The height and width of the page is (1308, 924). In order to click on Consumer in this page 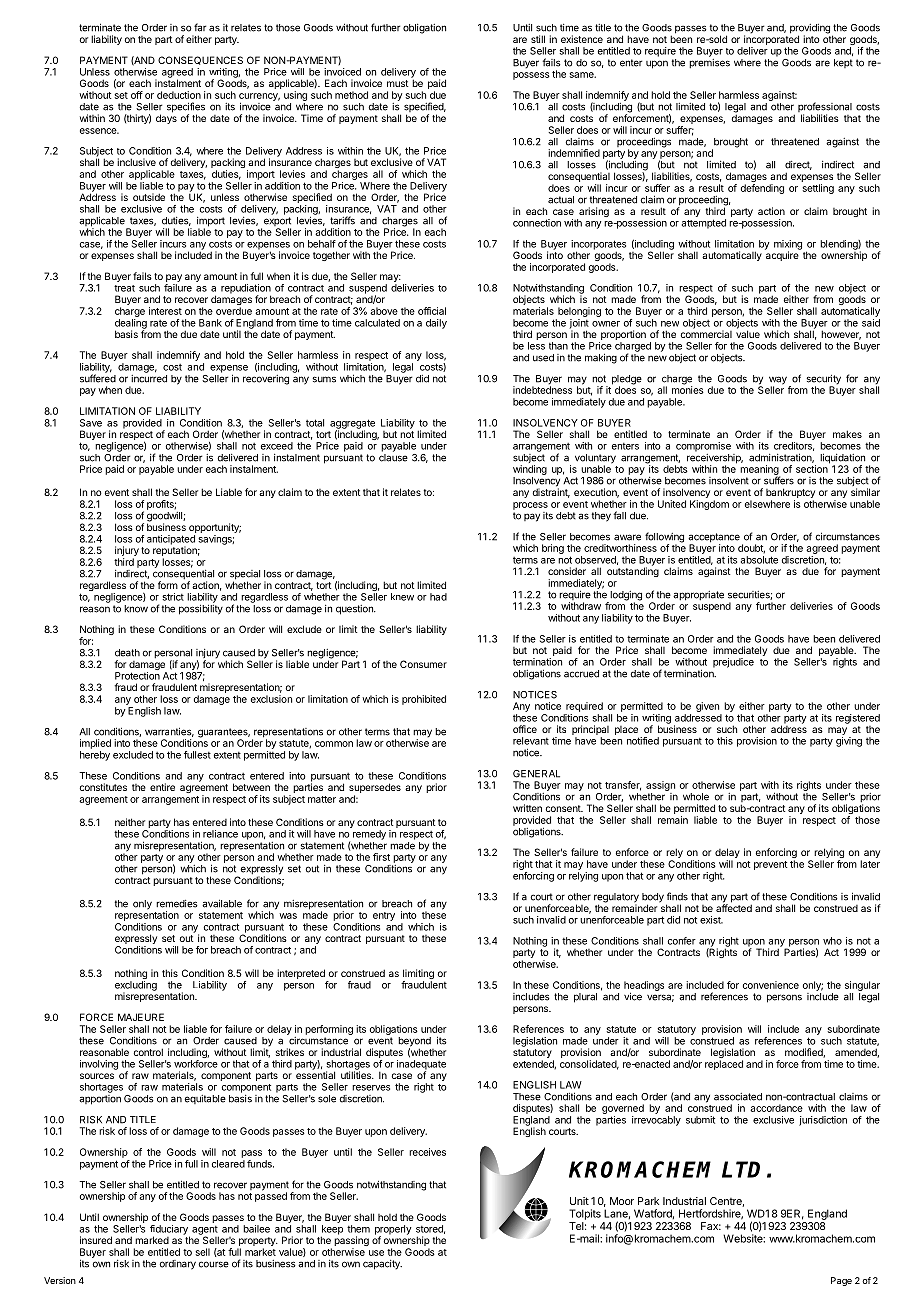, I will do `click(423, 664)`.
